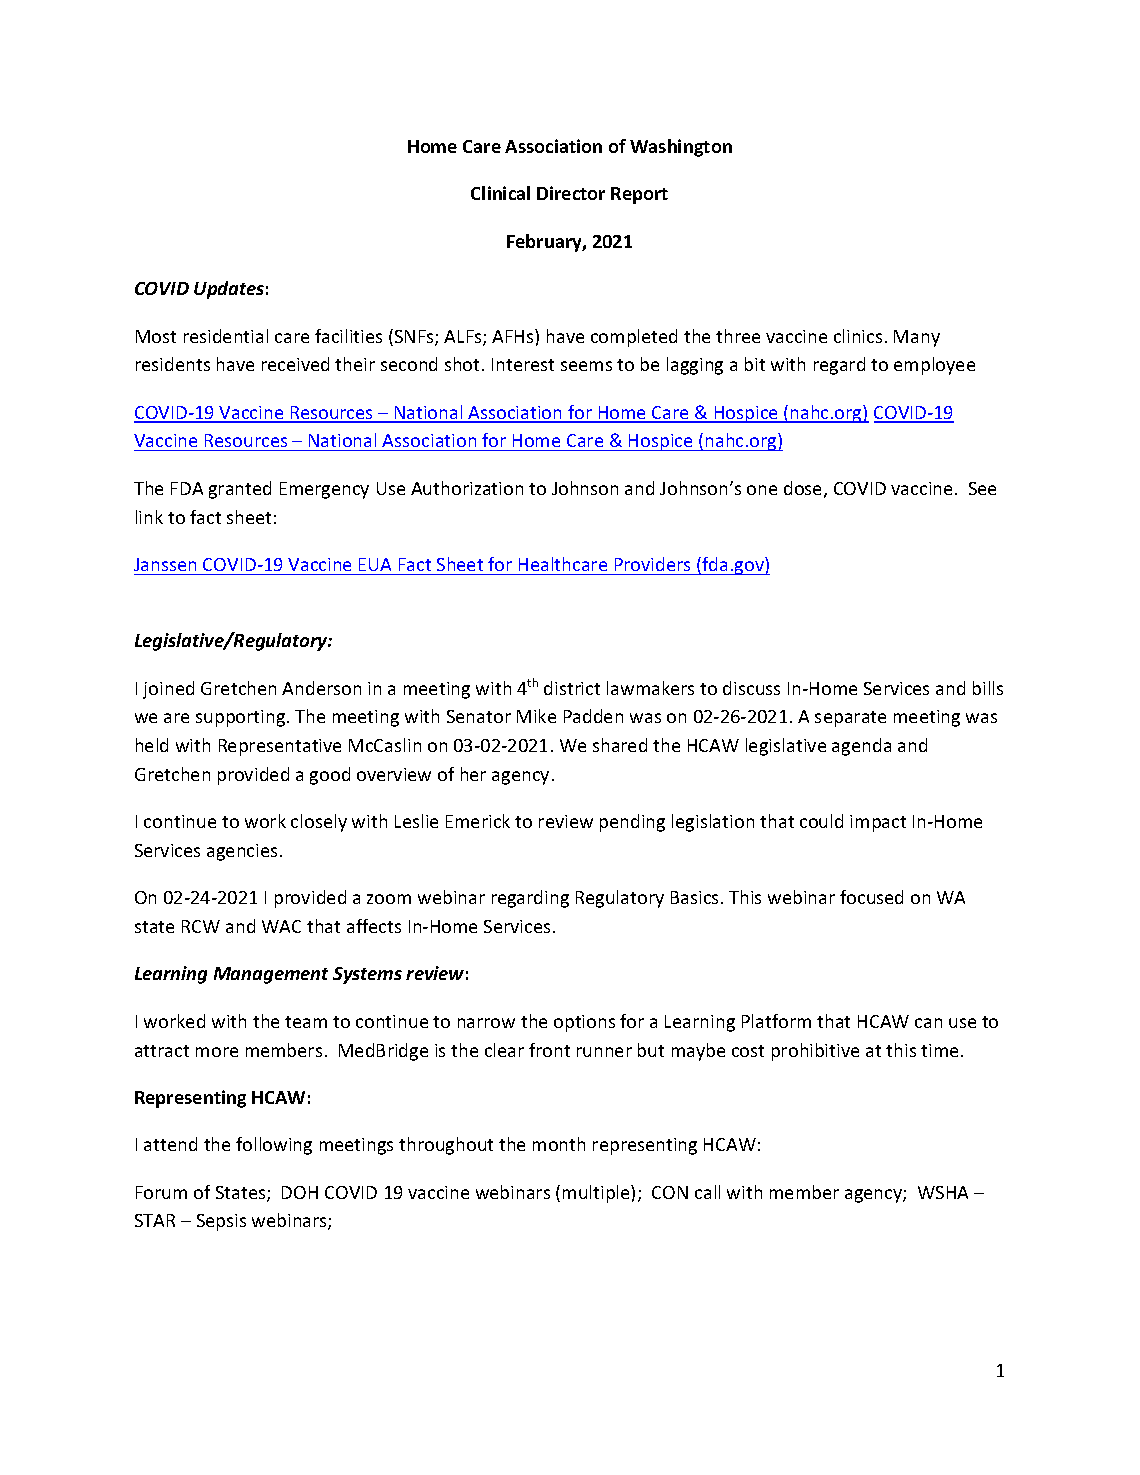 The width and height of the page is (1140, 1475). Describe the element at coordinates (850, 719) in the page. I see `separate` at that location.
